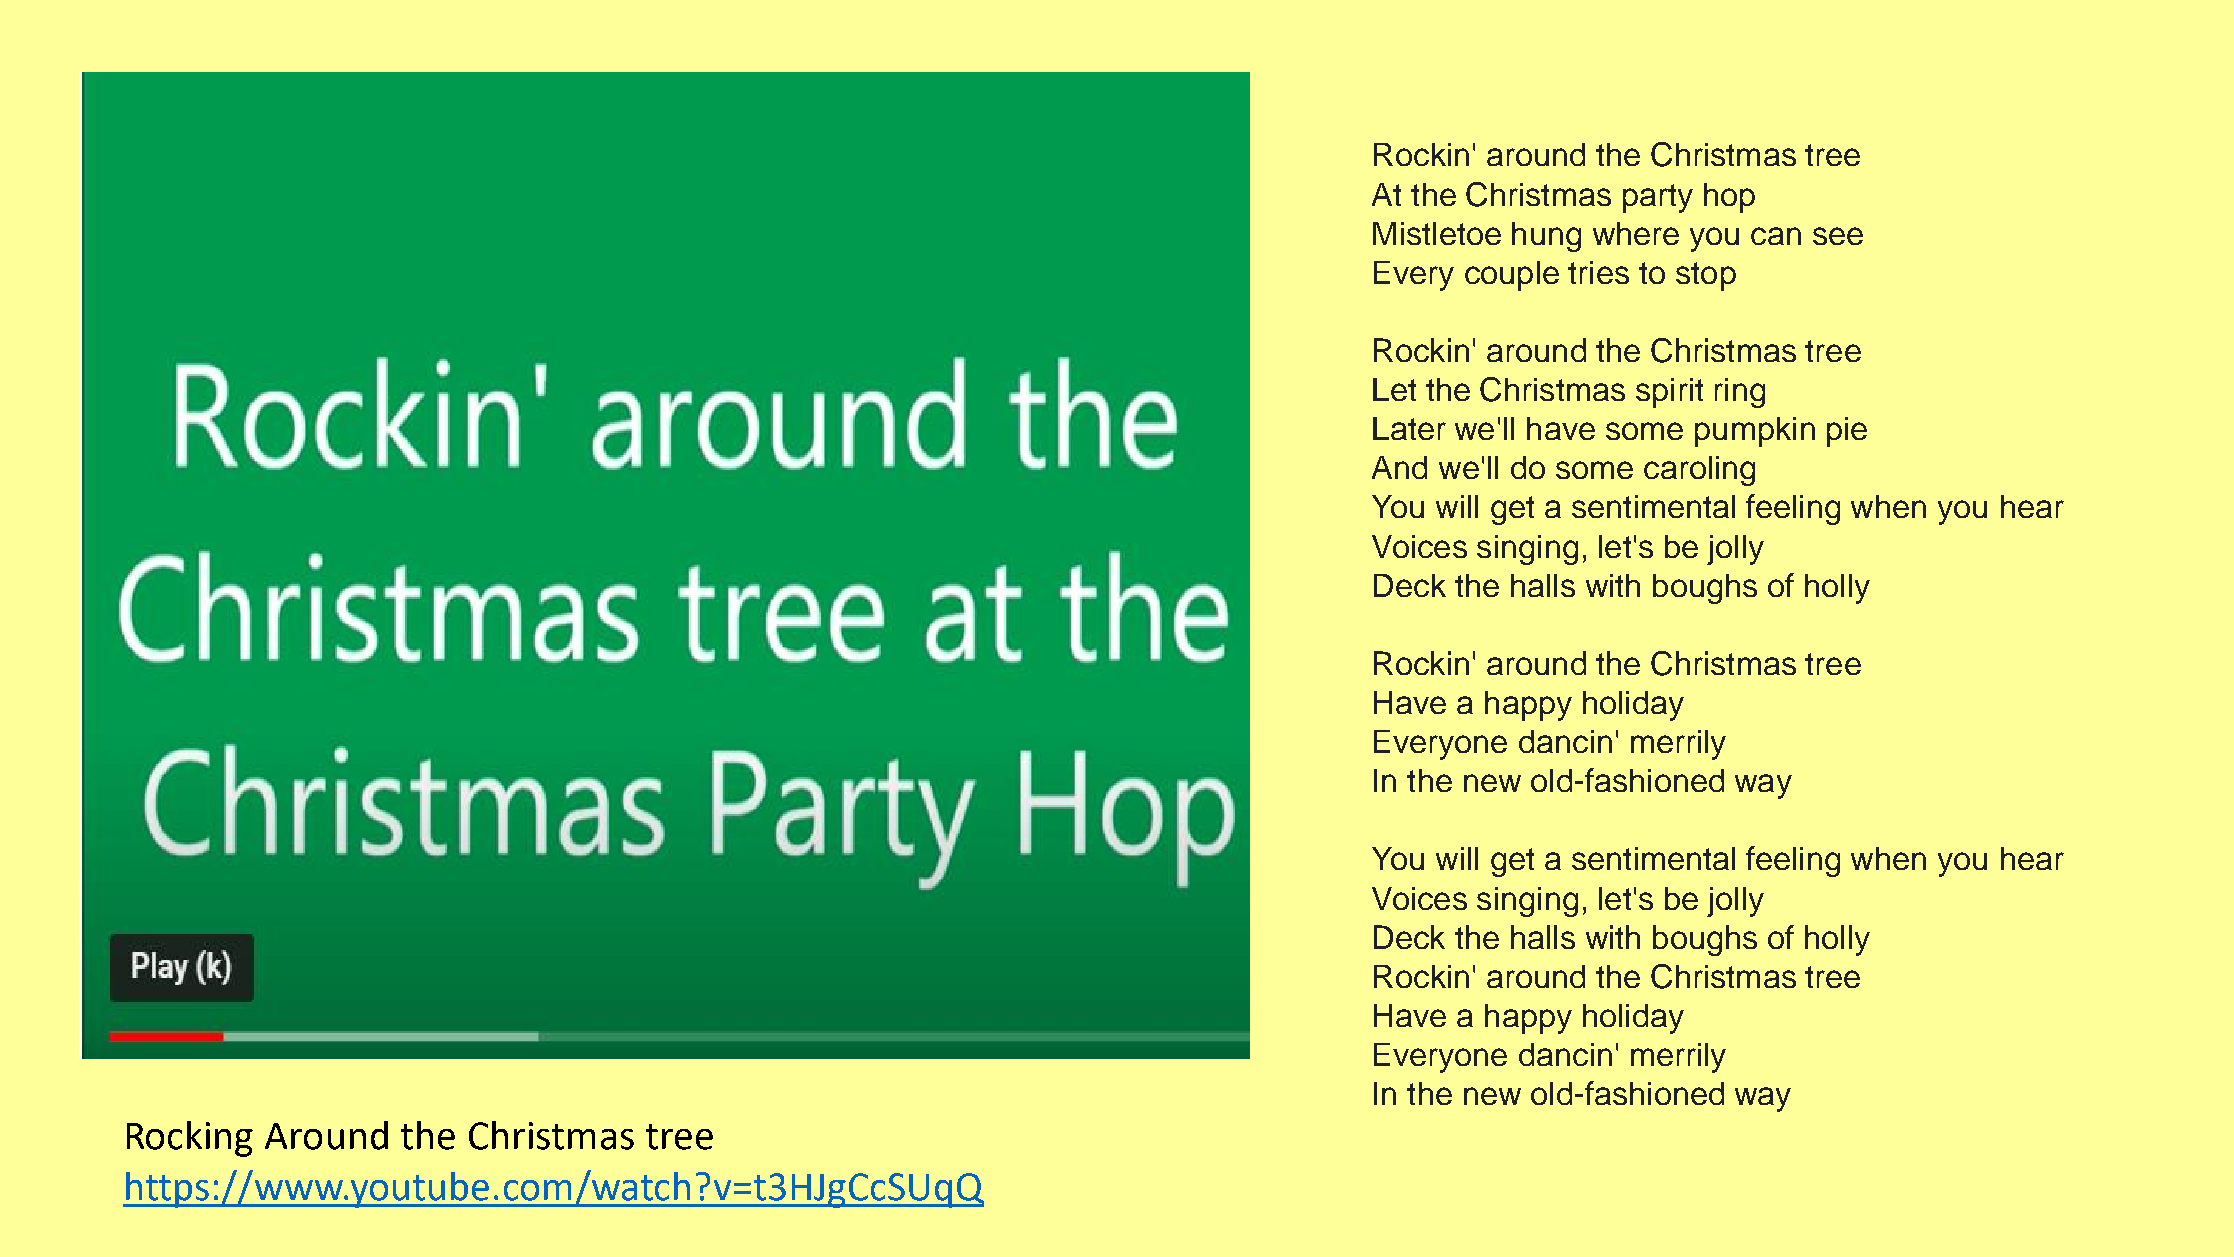 This screenshot has height=1257, width=2234. Describe the element at coordinates (1740, 393) in the screenshot. I see `ring` at that location.
